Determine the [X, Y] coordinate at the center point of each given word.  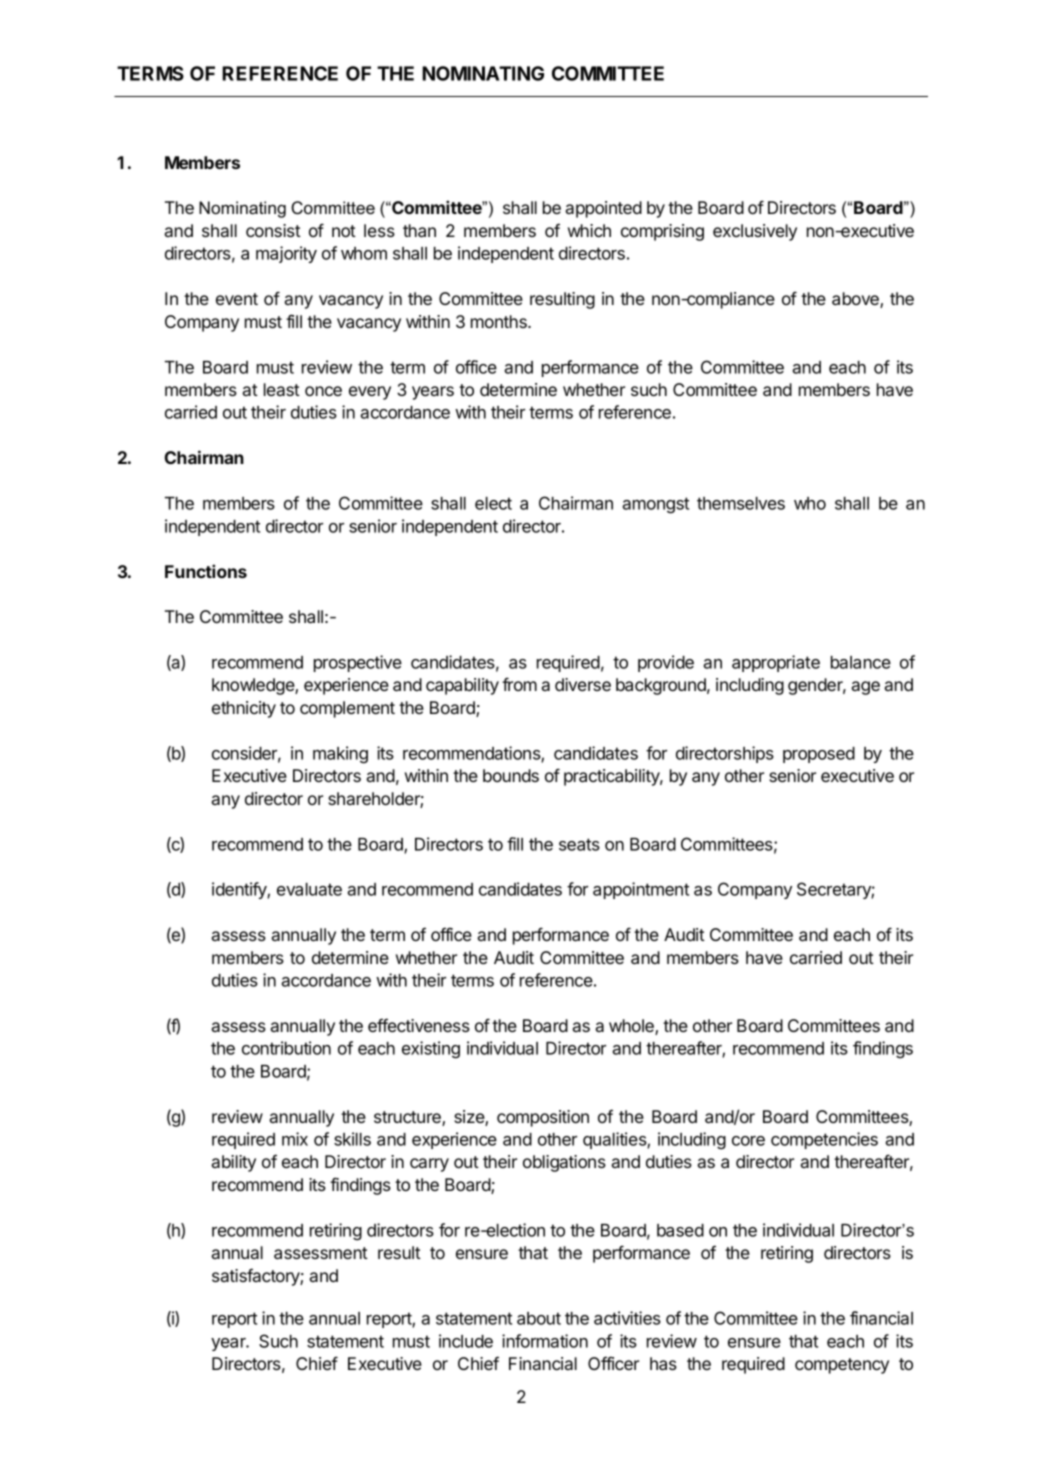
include [466, 1341]
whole [632, 1027]
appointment [641, 890]
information [545, 1341]
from [519, 684]
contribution [286, 1048]
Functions [206, 571]
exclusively [755, 232]
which [589, 230]
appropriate [776, 663]
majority [286, 254]
